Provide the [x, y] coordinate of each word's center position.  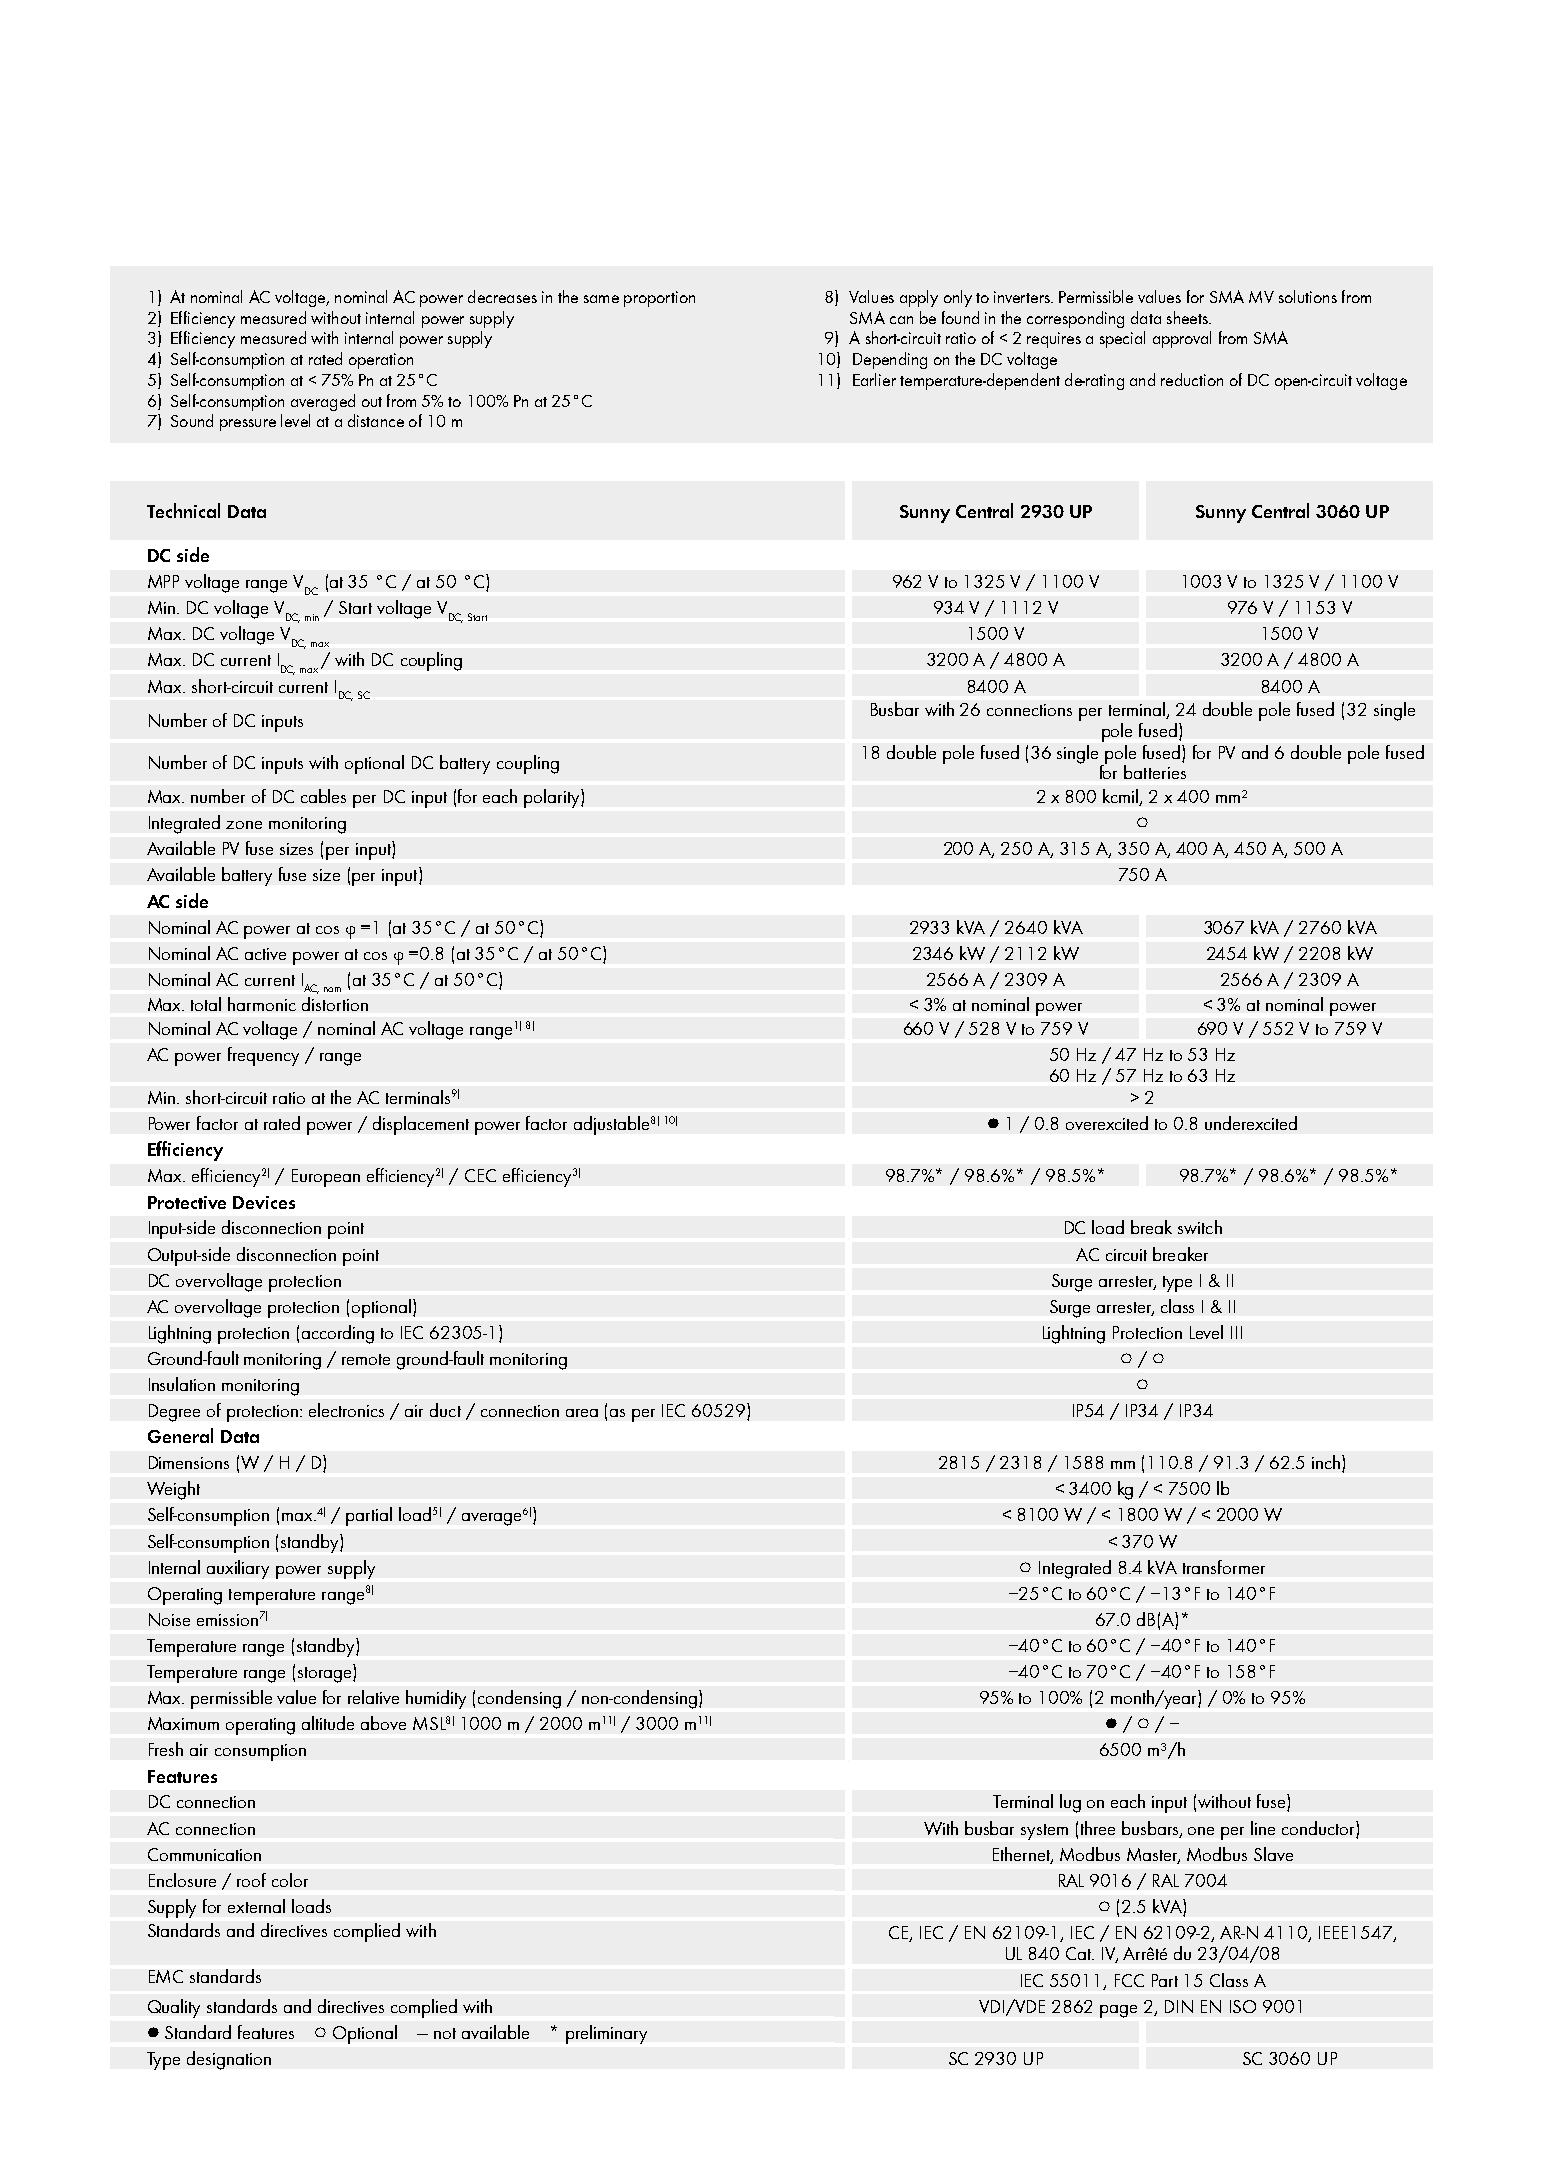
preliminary [606, 2034]
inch [1326, 1462]
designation [229, 2060]
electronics [346, 1410]
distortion [335, 1004]
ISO [1243, 2006]
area [582, 1413]
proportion [659, 299]
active [265, 954]
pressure [248, 425]
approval [1182, 339]
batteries [1155, 772]
